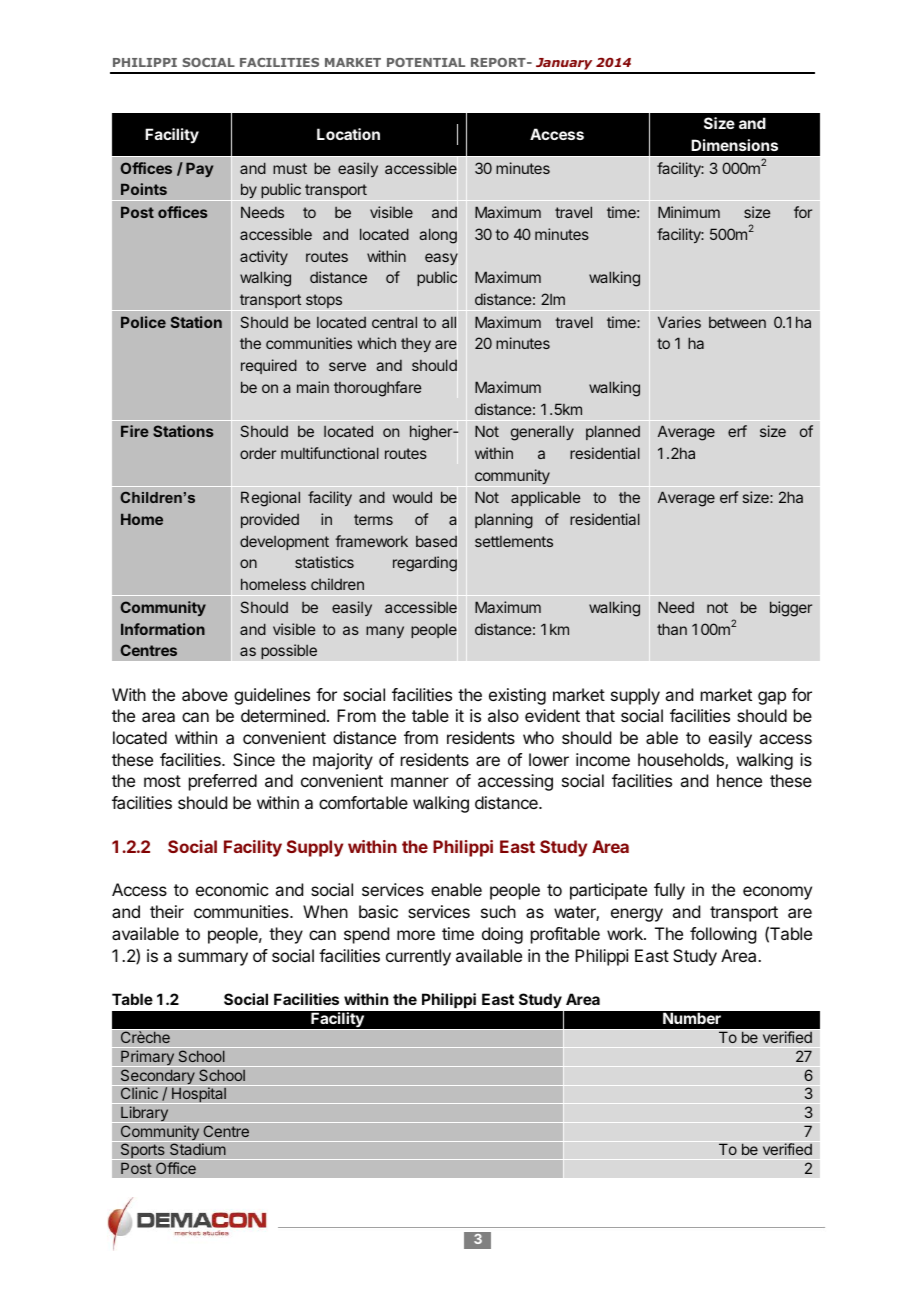 This page has width=924, height=1308. What do you see at coordinates (723, 935) in the page?
I see `following` at bounding box center [723, 935].
